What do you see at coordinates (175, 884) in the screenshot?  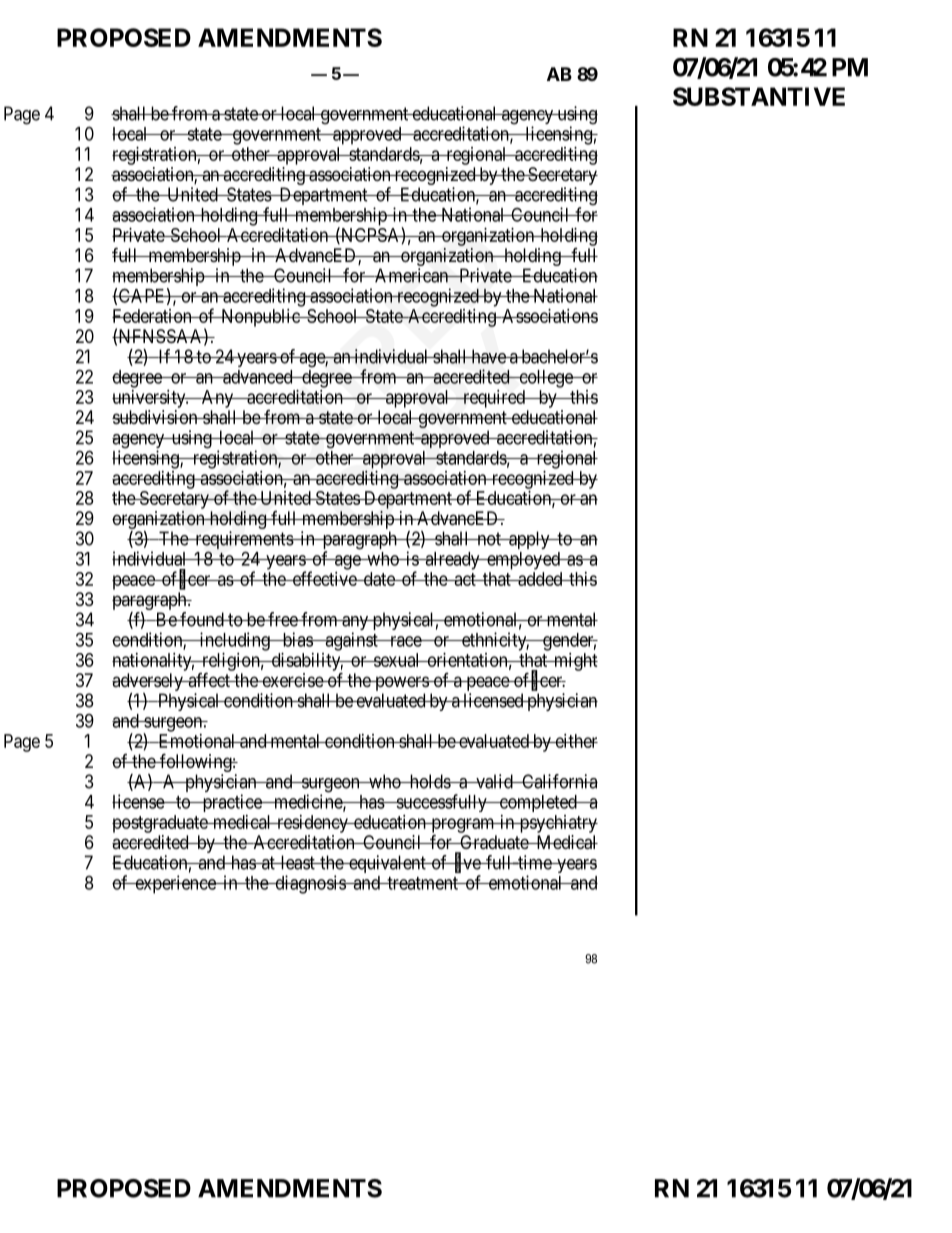 I see `experience` at bounding box center [175, 884].
